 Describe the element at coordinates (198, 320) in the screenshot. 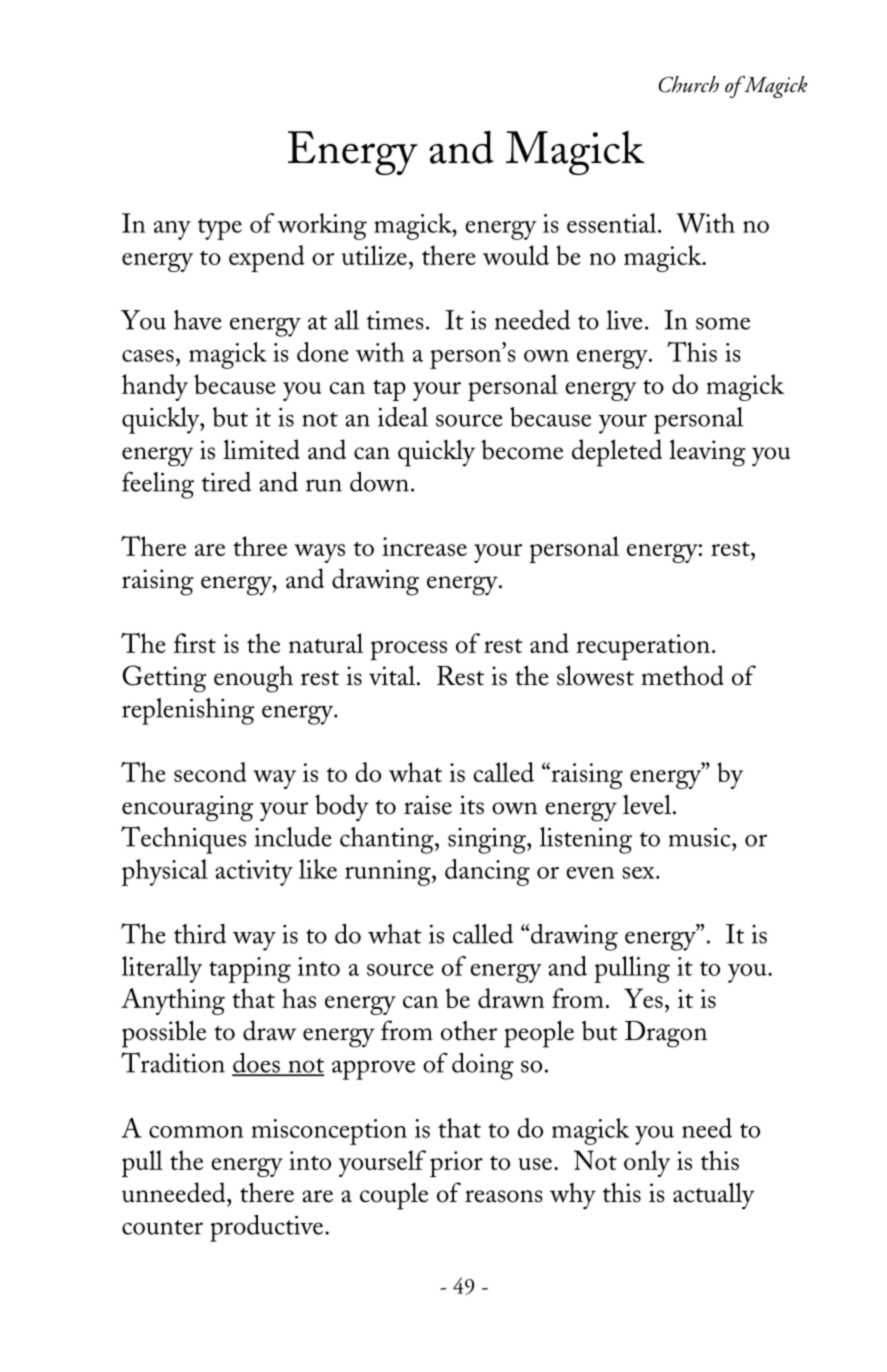

I see `have` at that location.
